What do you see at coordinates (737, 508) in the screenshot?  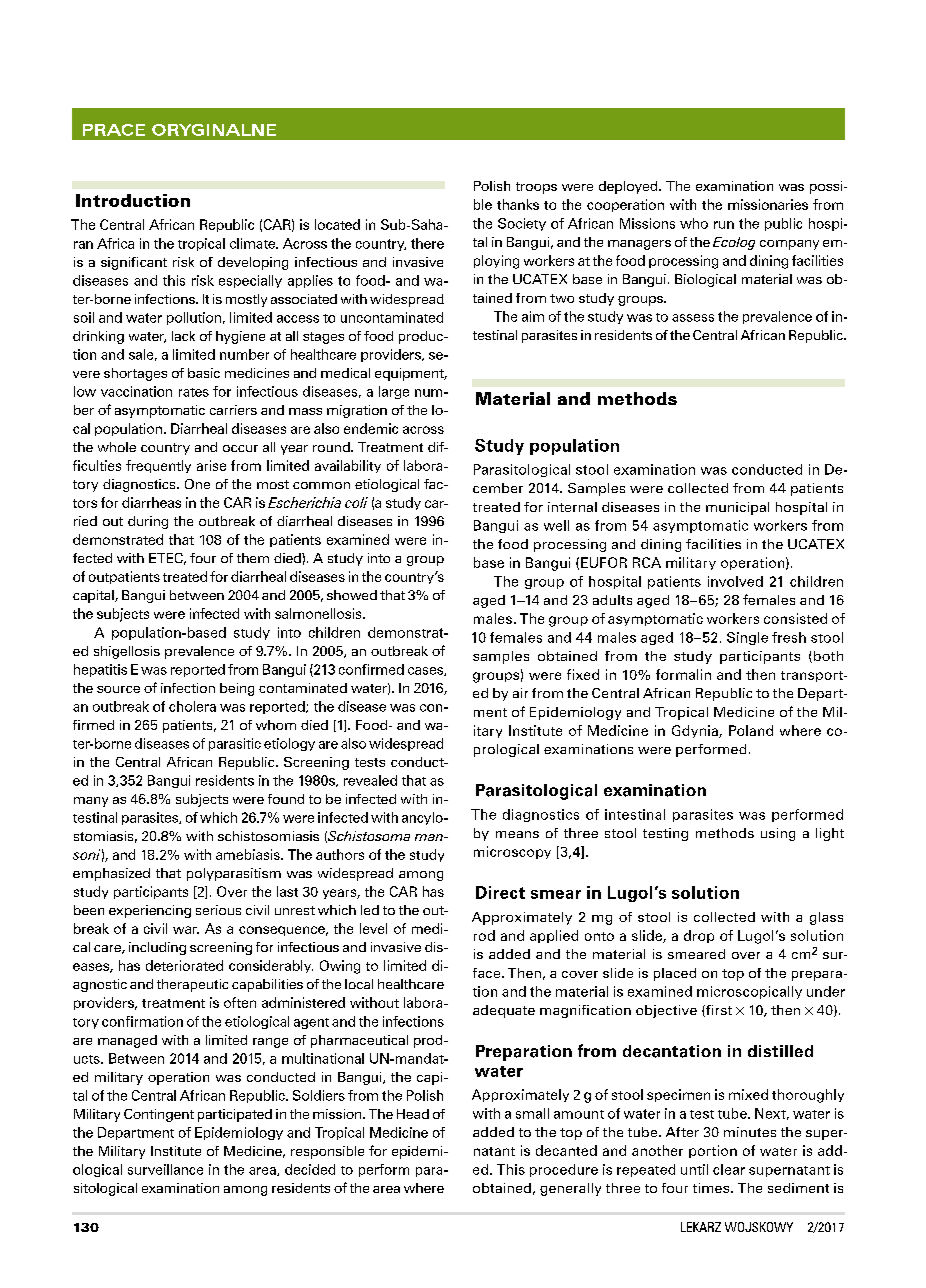 I see `municipal` at bounding box center [737, 508].
